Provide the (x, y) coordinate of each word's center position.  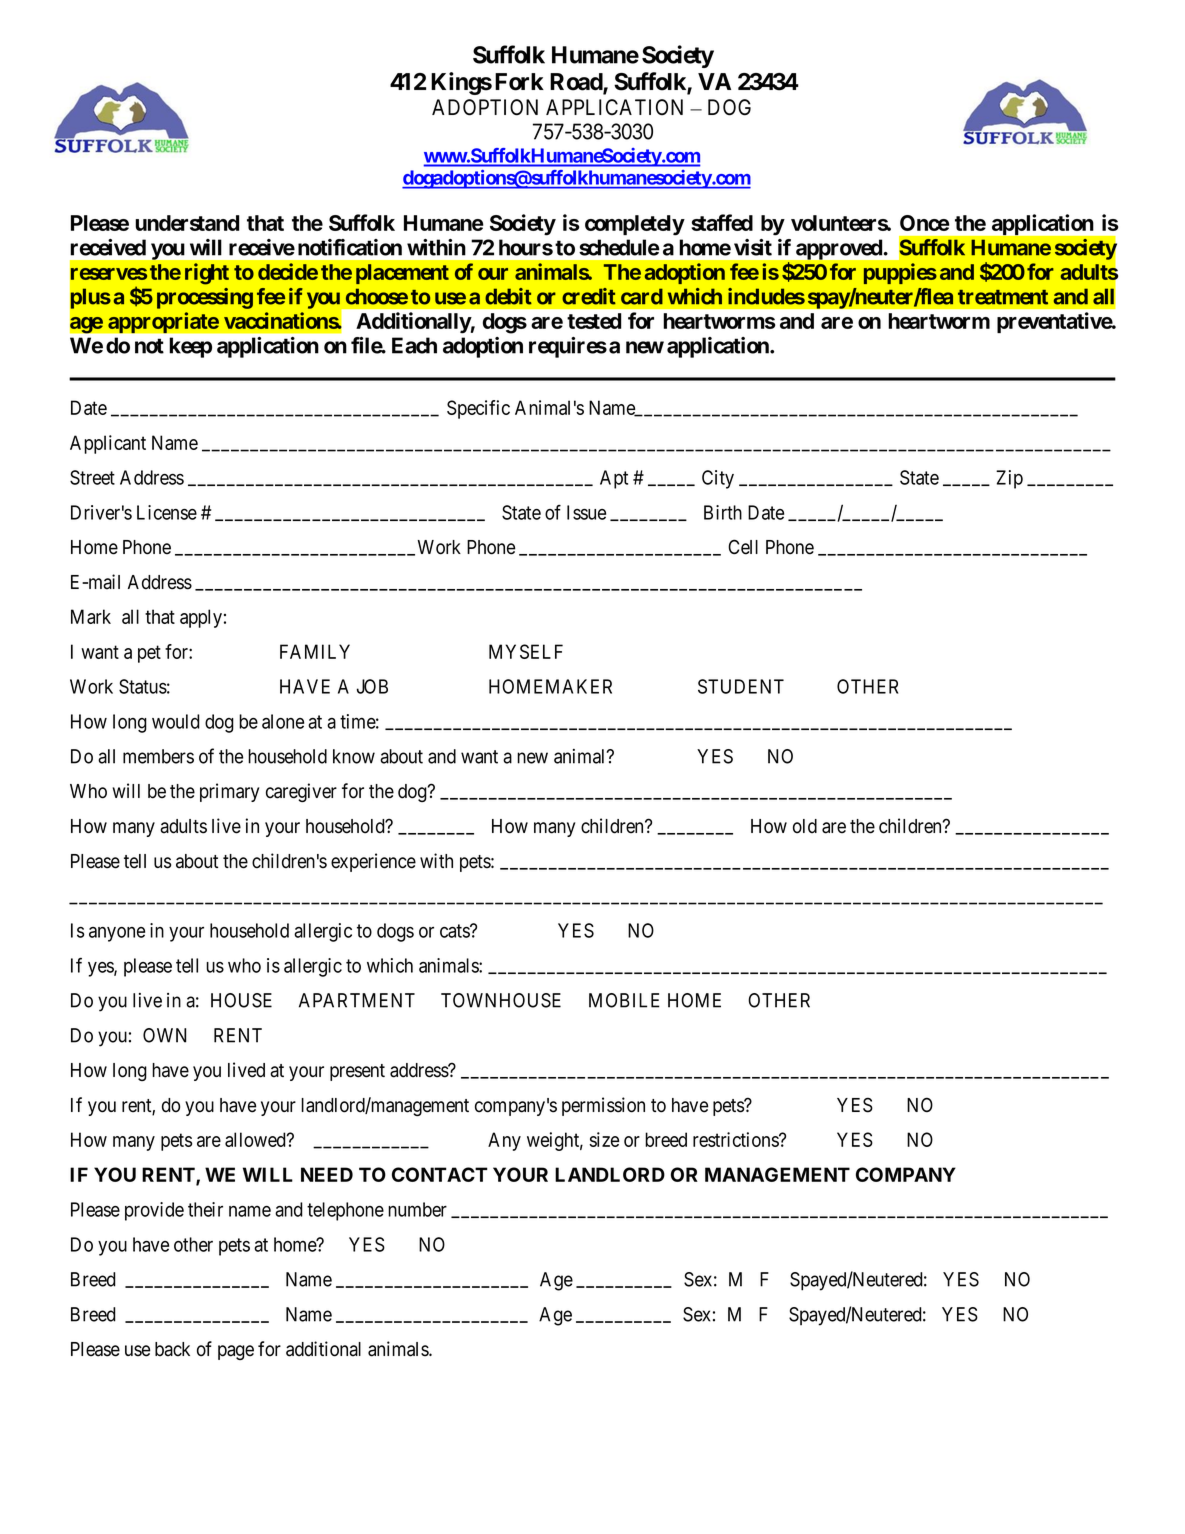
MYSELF (526, 651)
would (176, 721)
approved (839, 250)
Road (577, 83)
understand (187, 223)
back (172, 1349)
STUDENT (741, 686)
